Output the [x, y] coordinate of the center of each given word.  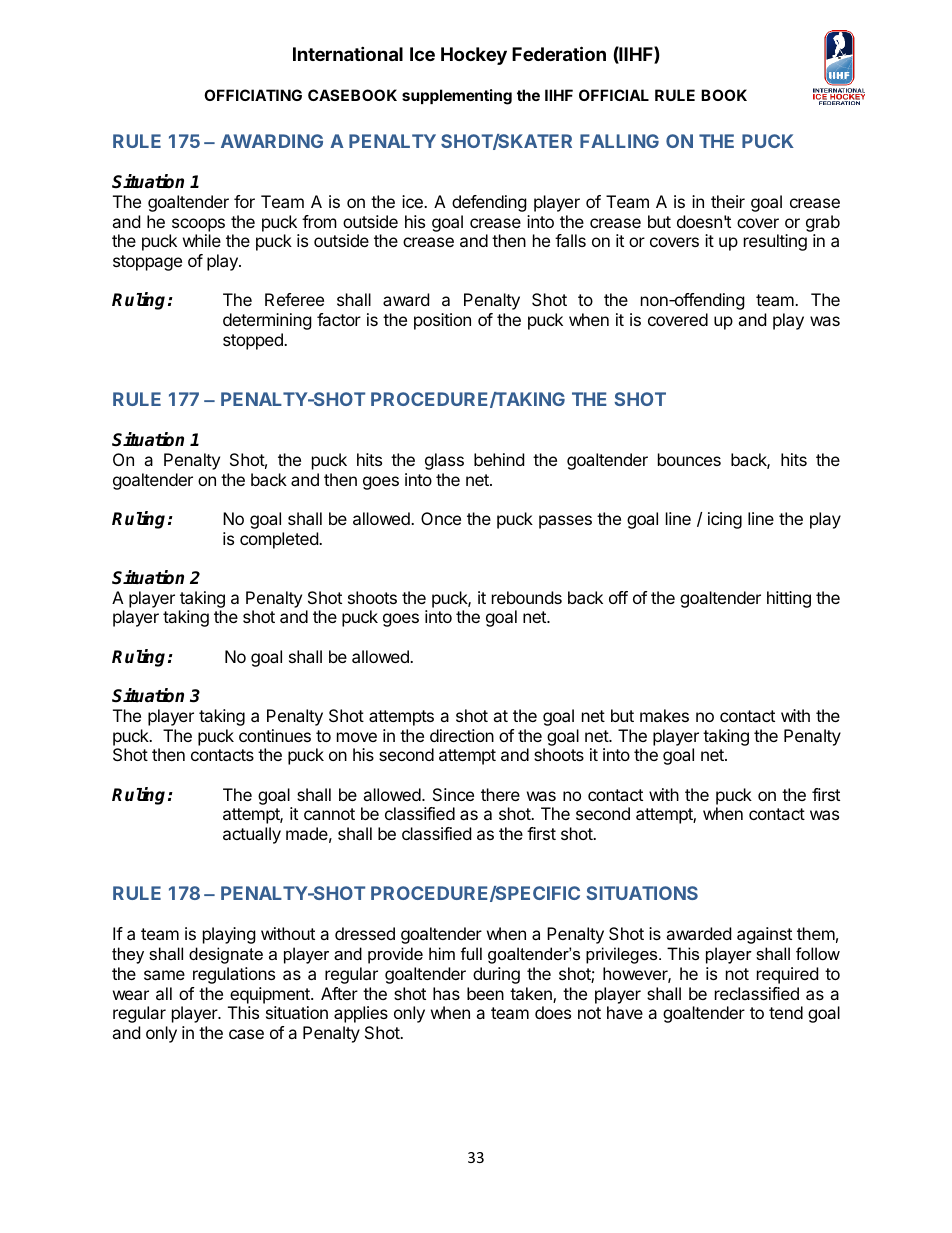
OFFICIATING [253, 95]
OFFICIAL [614, 95]
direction [462, 735]
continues [275, 735]
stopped [254, 341]
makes [664, 715]
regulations [234, 975]
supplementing [457, 97]
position [442, 321]
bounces [689, 459]
